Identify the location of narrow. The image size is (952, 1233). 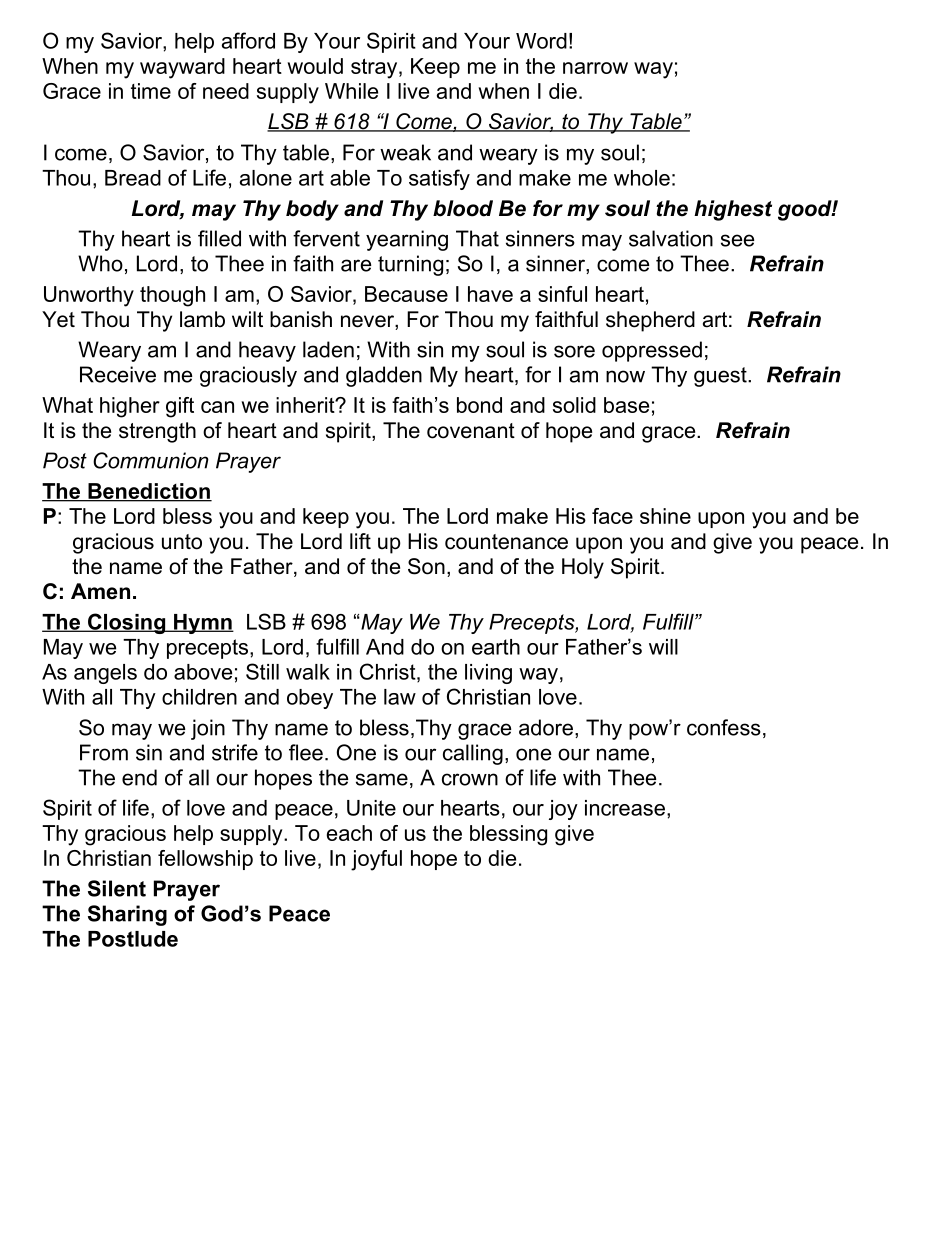
(595, 68).
